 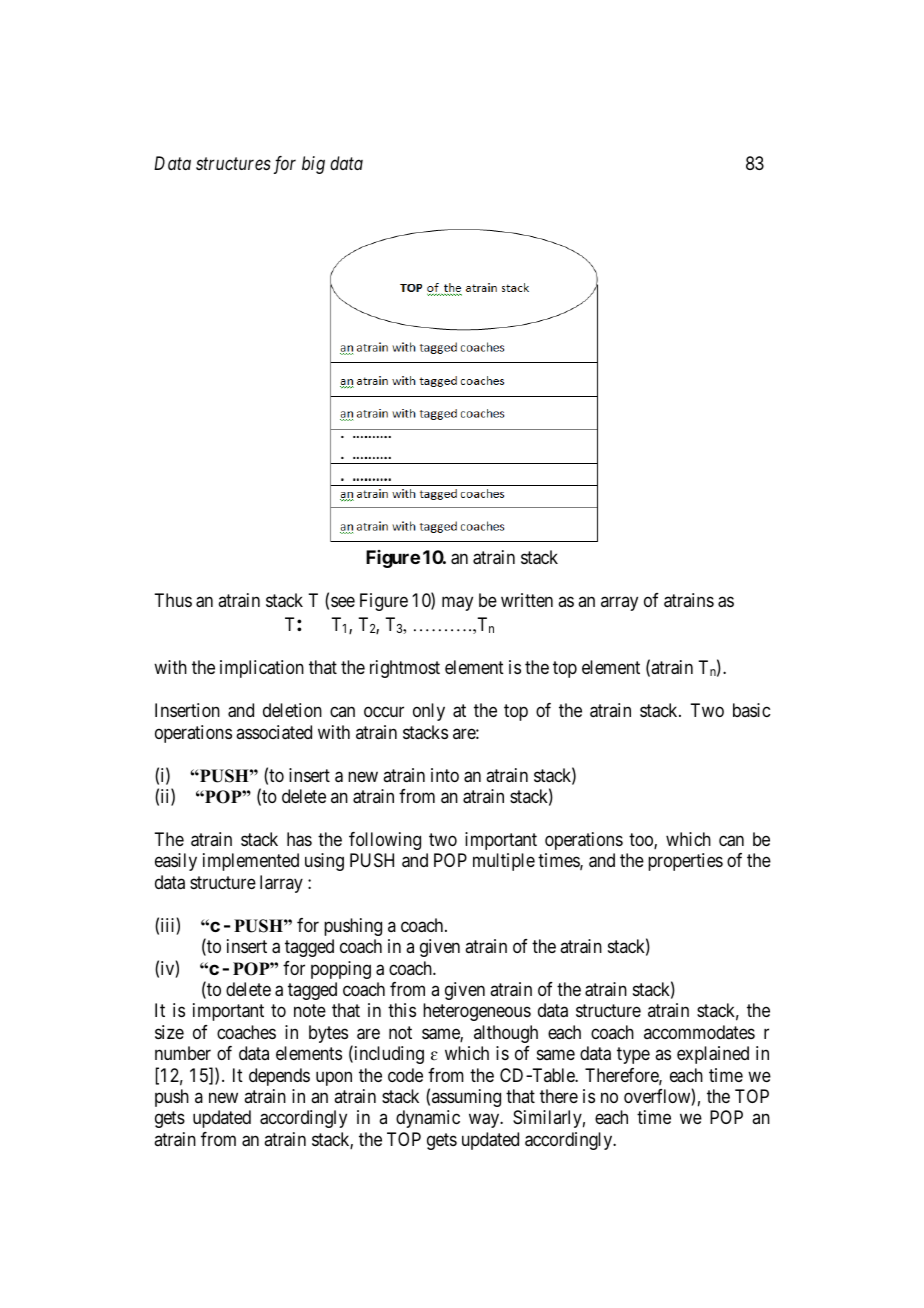 I want to click on big, so click(x=313, y=165).
